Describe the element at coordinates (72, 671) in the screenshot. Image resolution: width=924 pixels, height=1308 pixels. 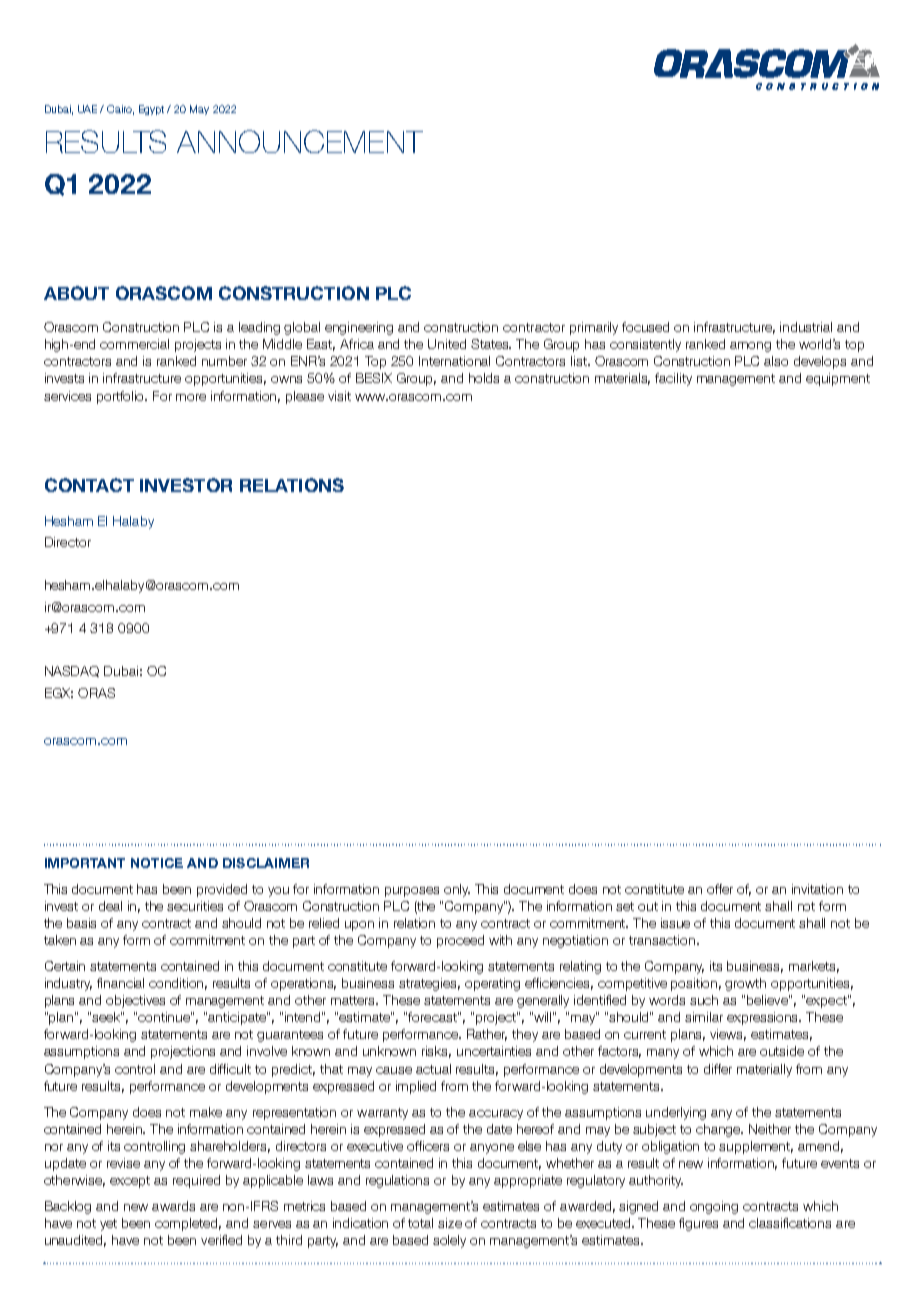
I see `NASDAQ` at that location.
